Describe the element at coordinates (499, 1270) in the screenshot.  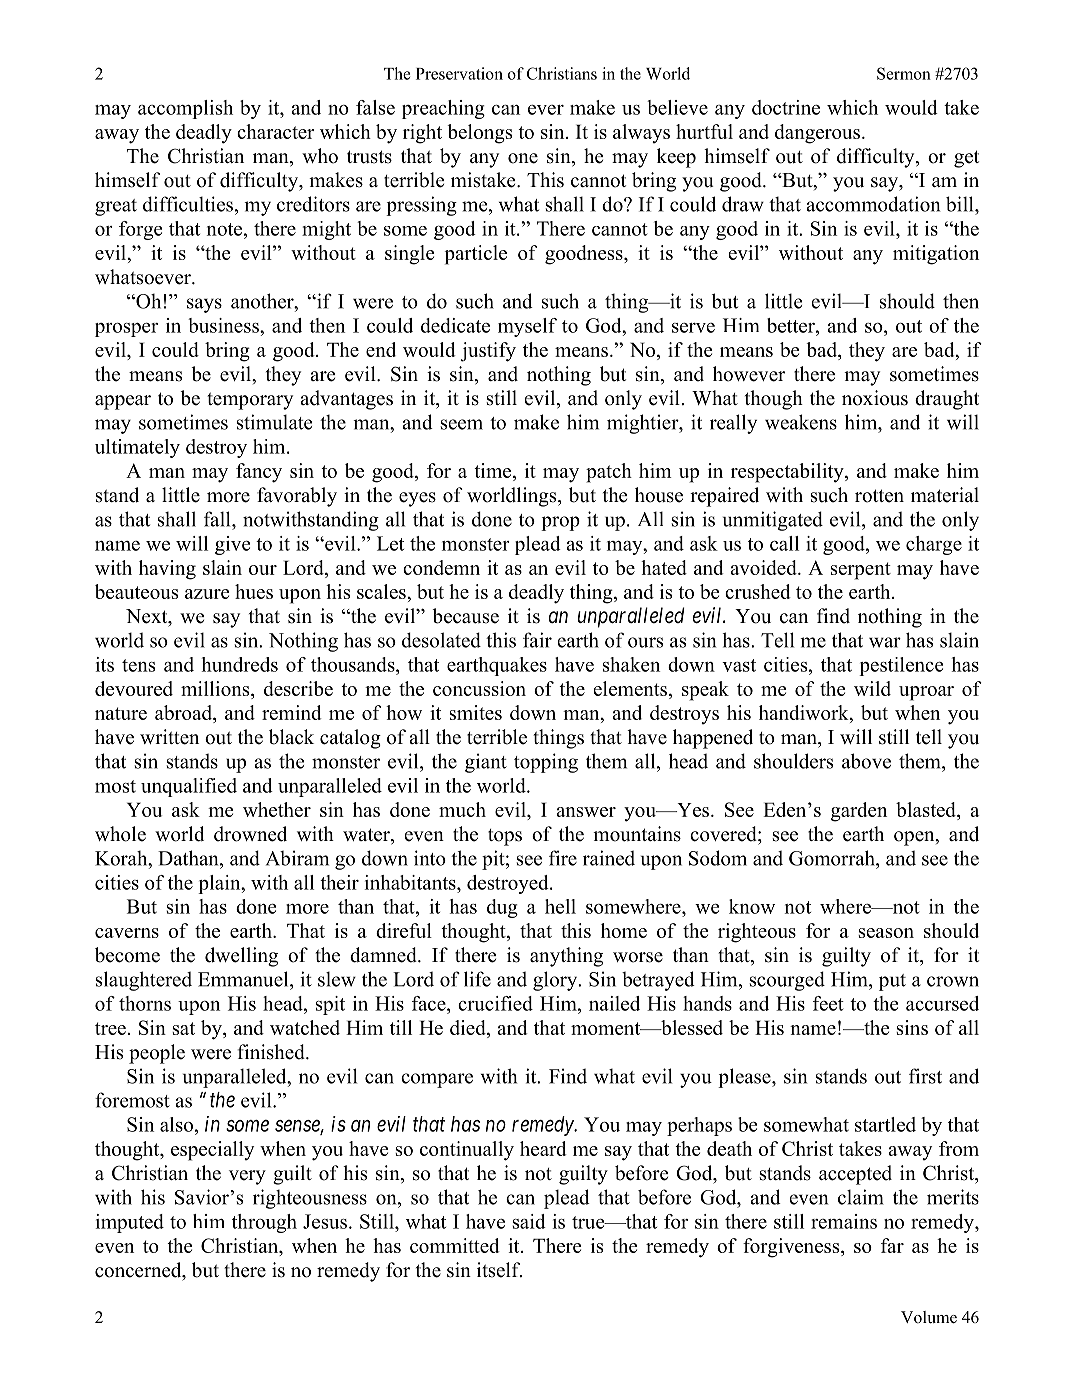
I see `itself` at that location.
